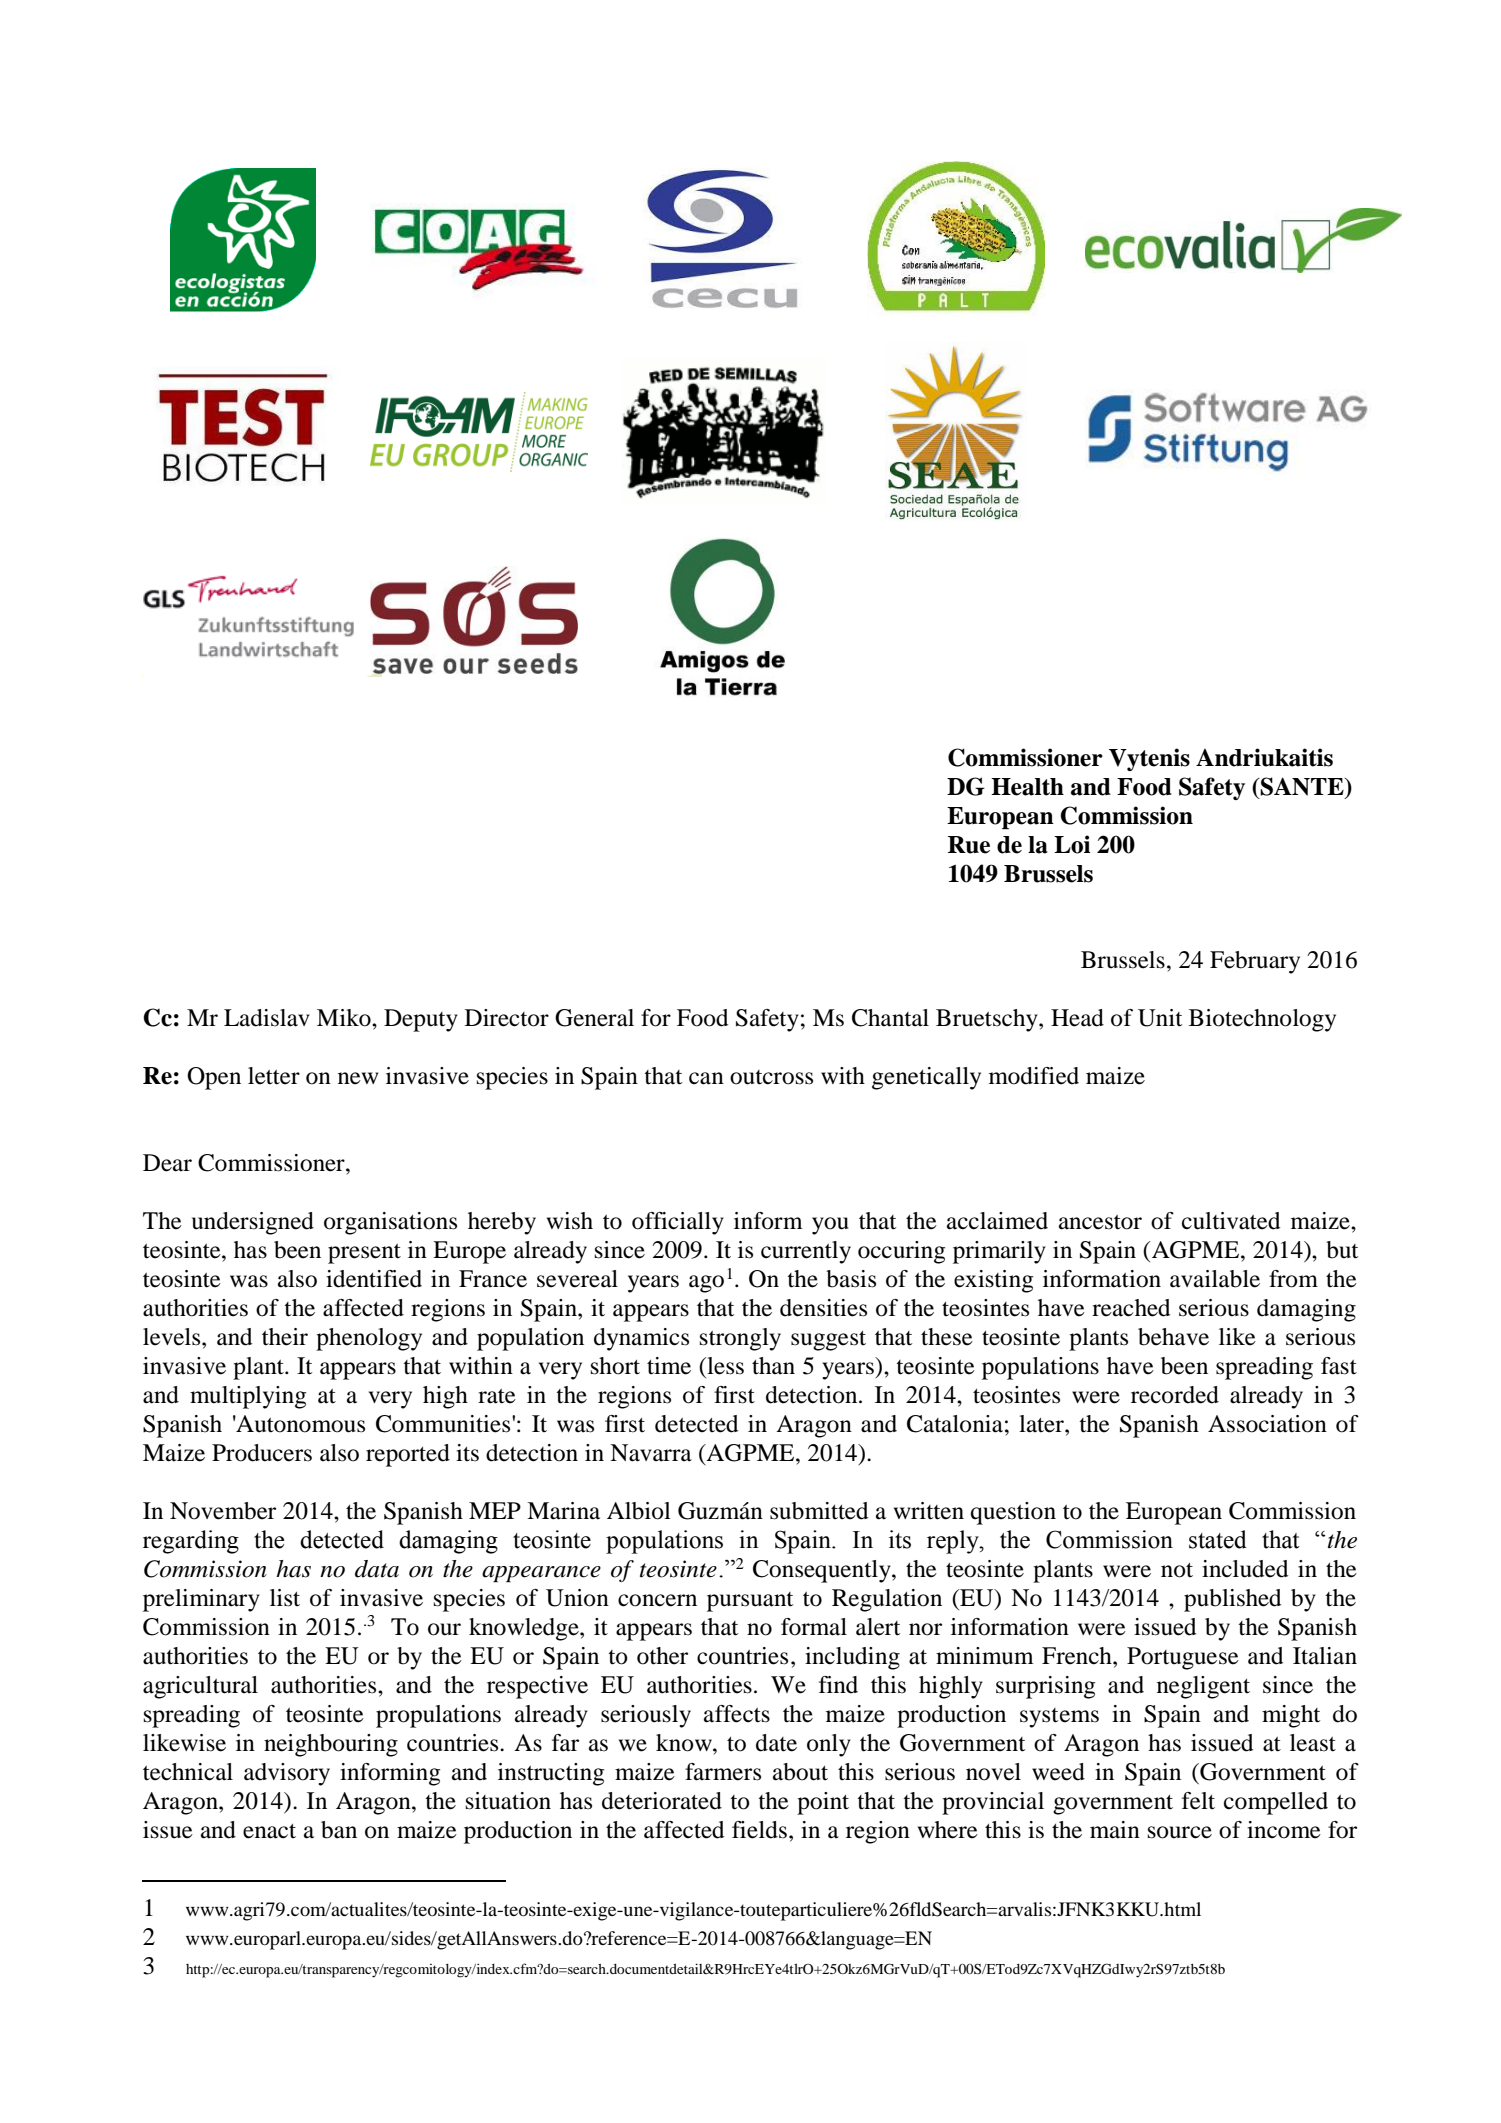 This image has height=2123, width=1501. What do you see at coordinates (1027, 787) in the image?
I see `Health` at bounding box center [1027, 787].
